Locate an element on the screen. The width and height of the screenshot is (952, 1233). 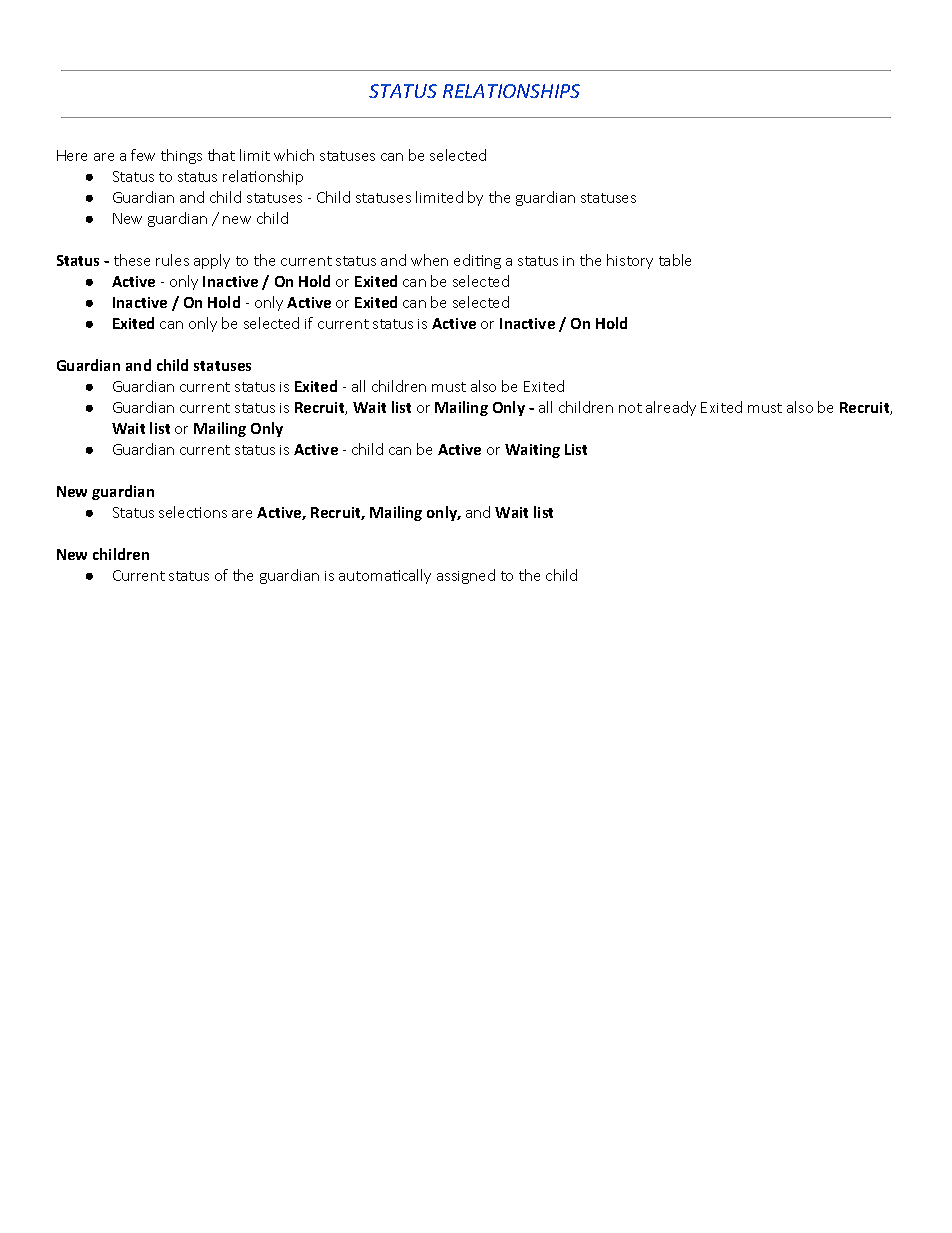
already is located at coordinates (671, 408).
